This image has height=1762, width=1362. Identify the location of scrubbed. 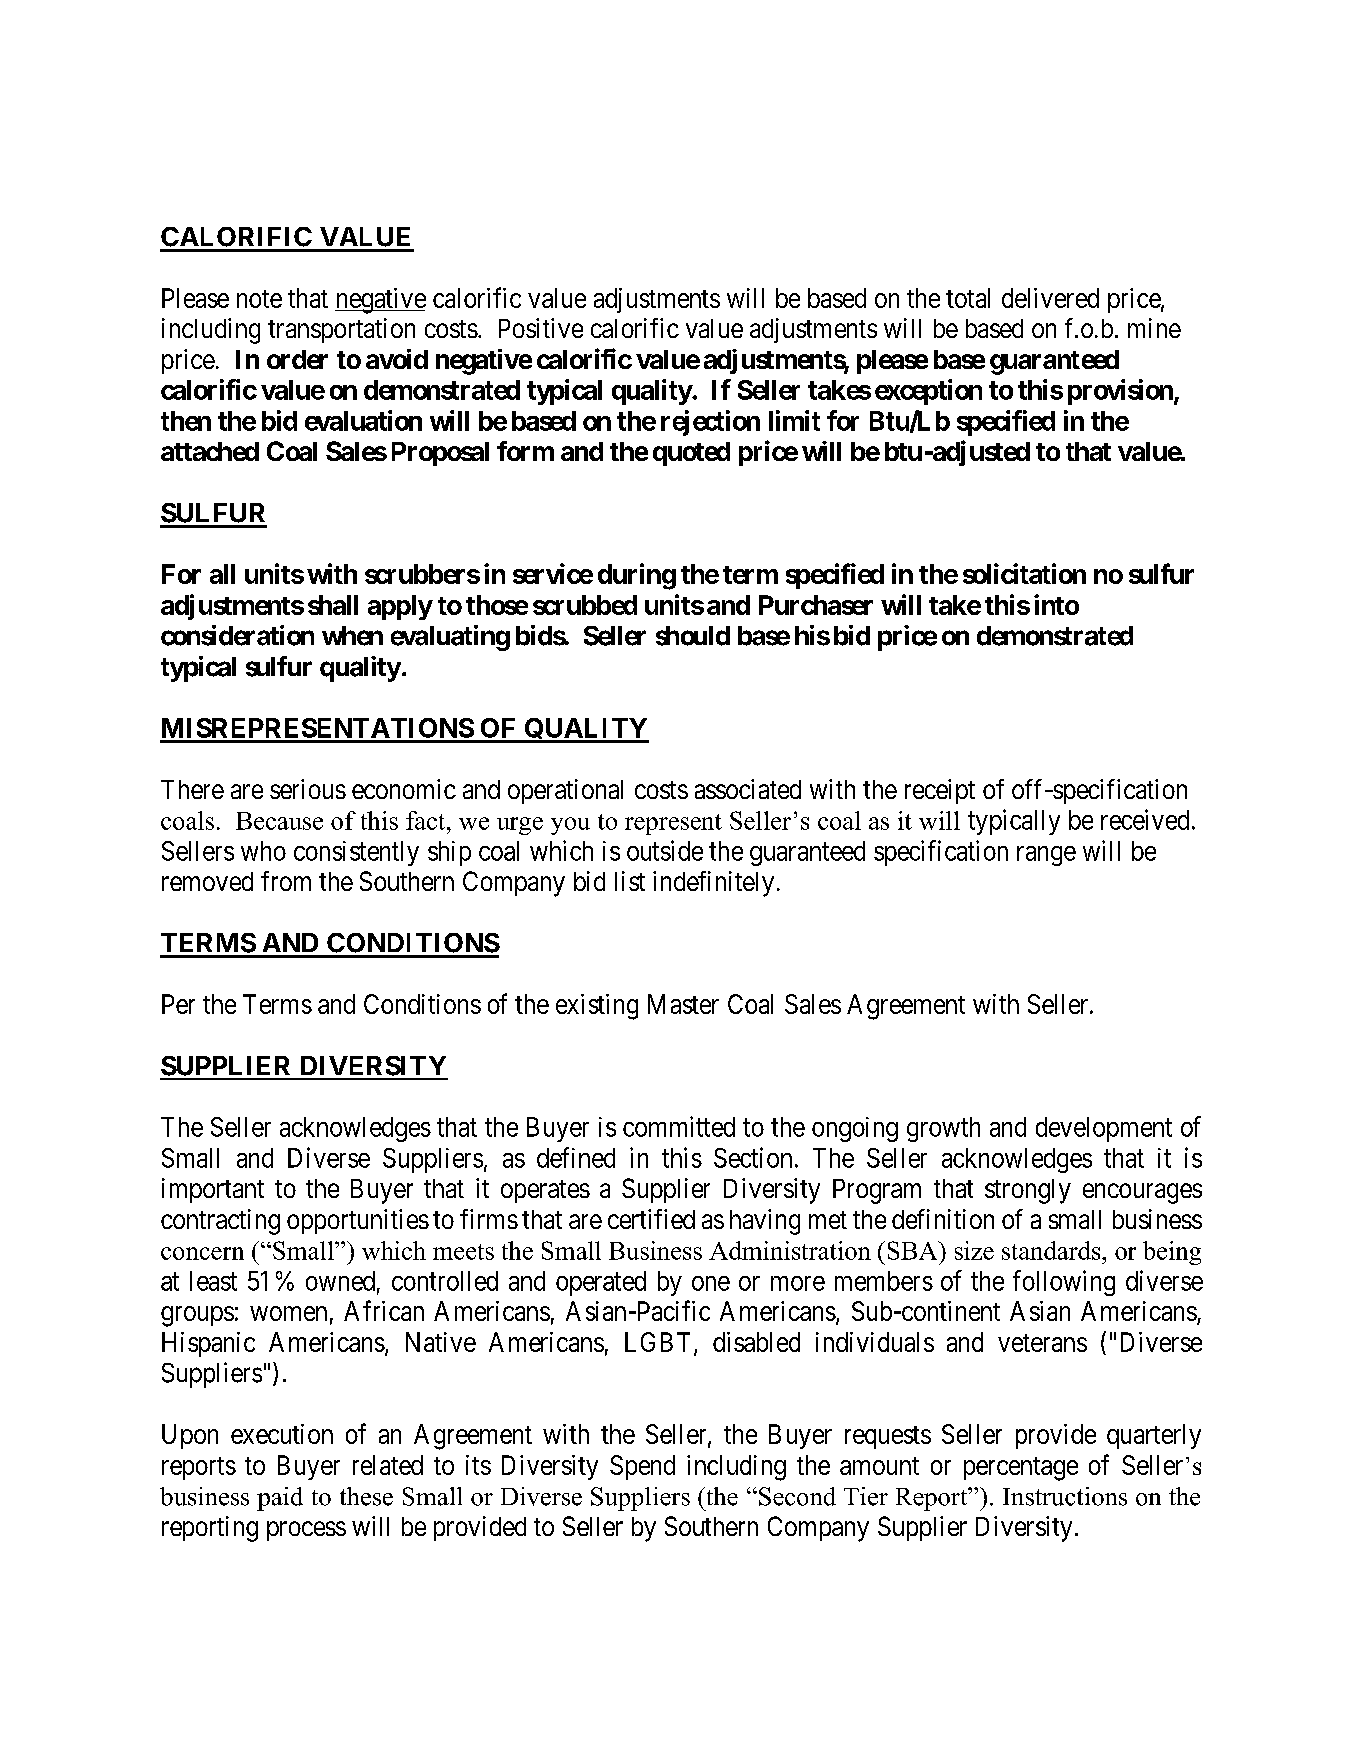
(585, 605).
